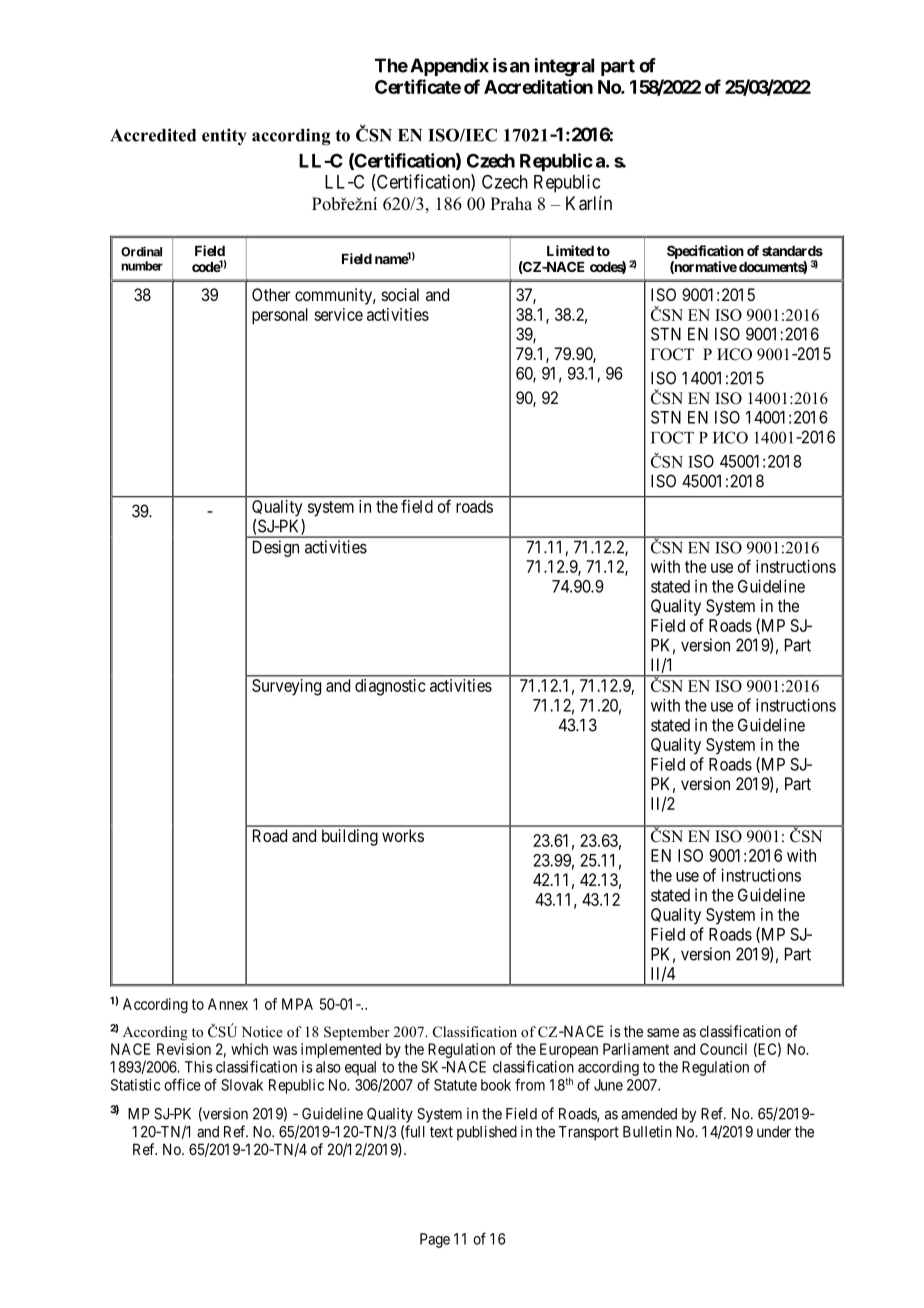 The height and width of the screenshot is (1308, 924). I want to click on Slovak, so click(242, 1085).
